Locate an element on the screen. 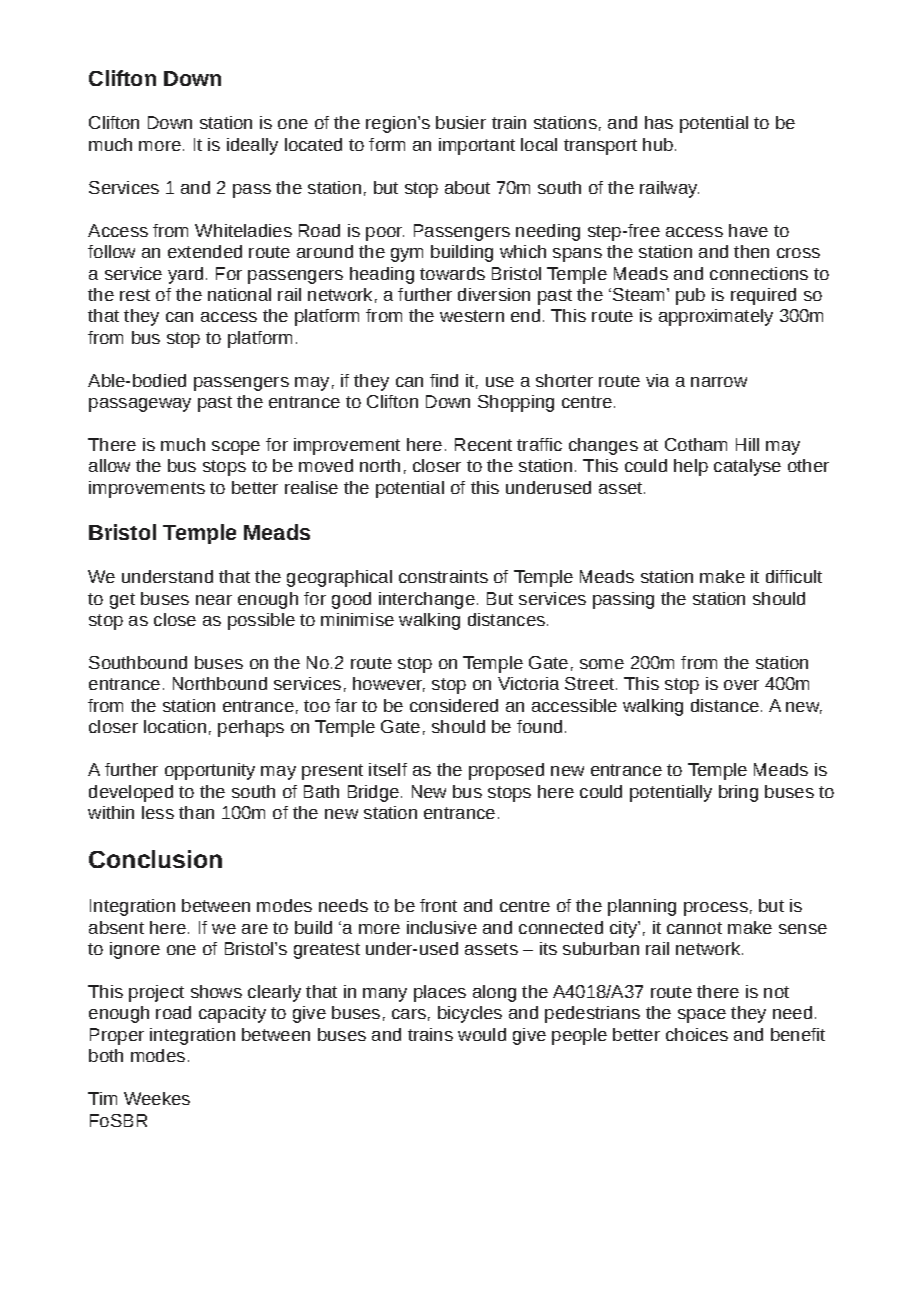  near is located at coordinates (214, 600).
